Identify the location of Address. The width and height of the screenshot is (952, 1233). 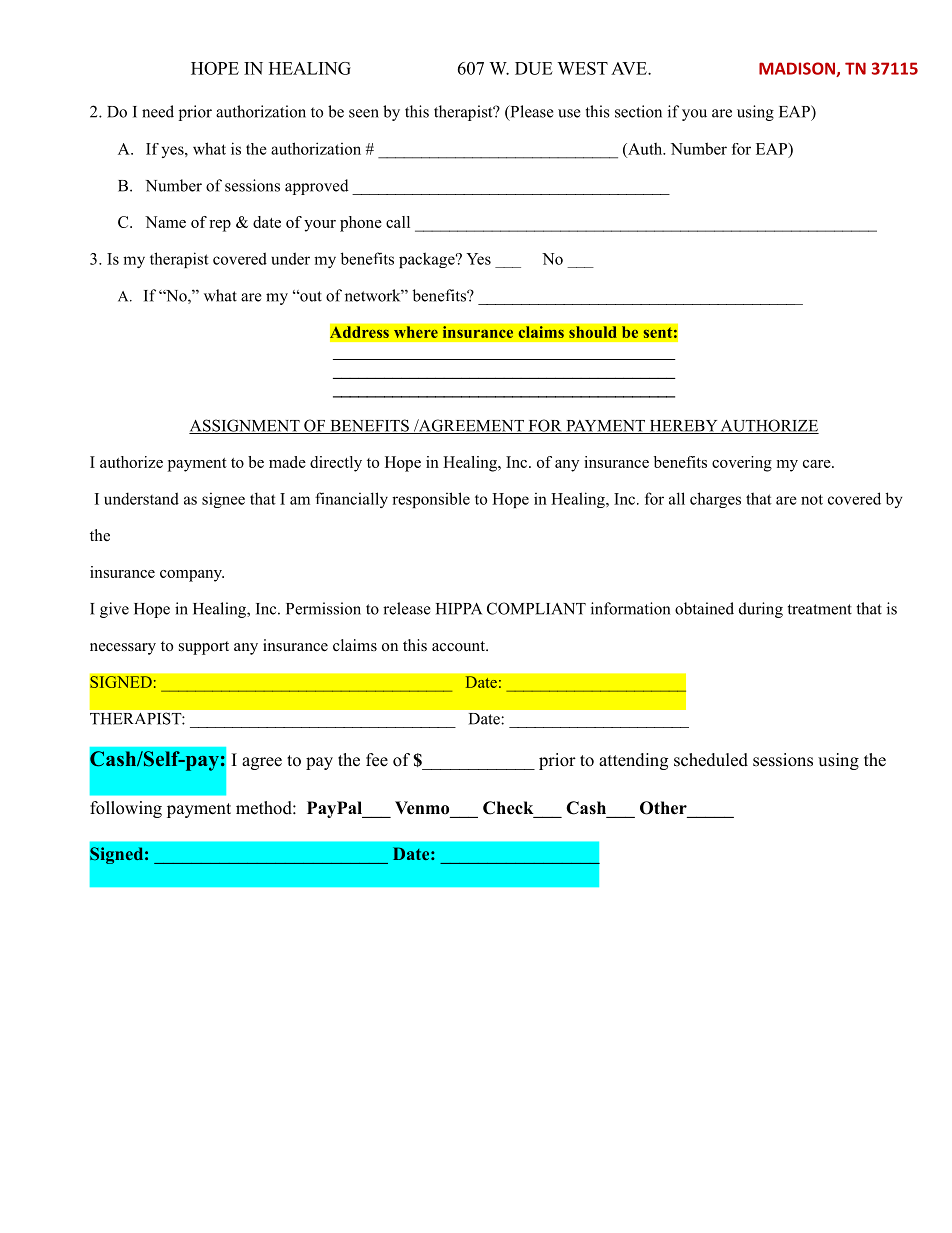
(359, 332).
